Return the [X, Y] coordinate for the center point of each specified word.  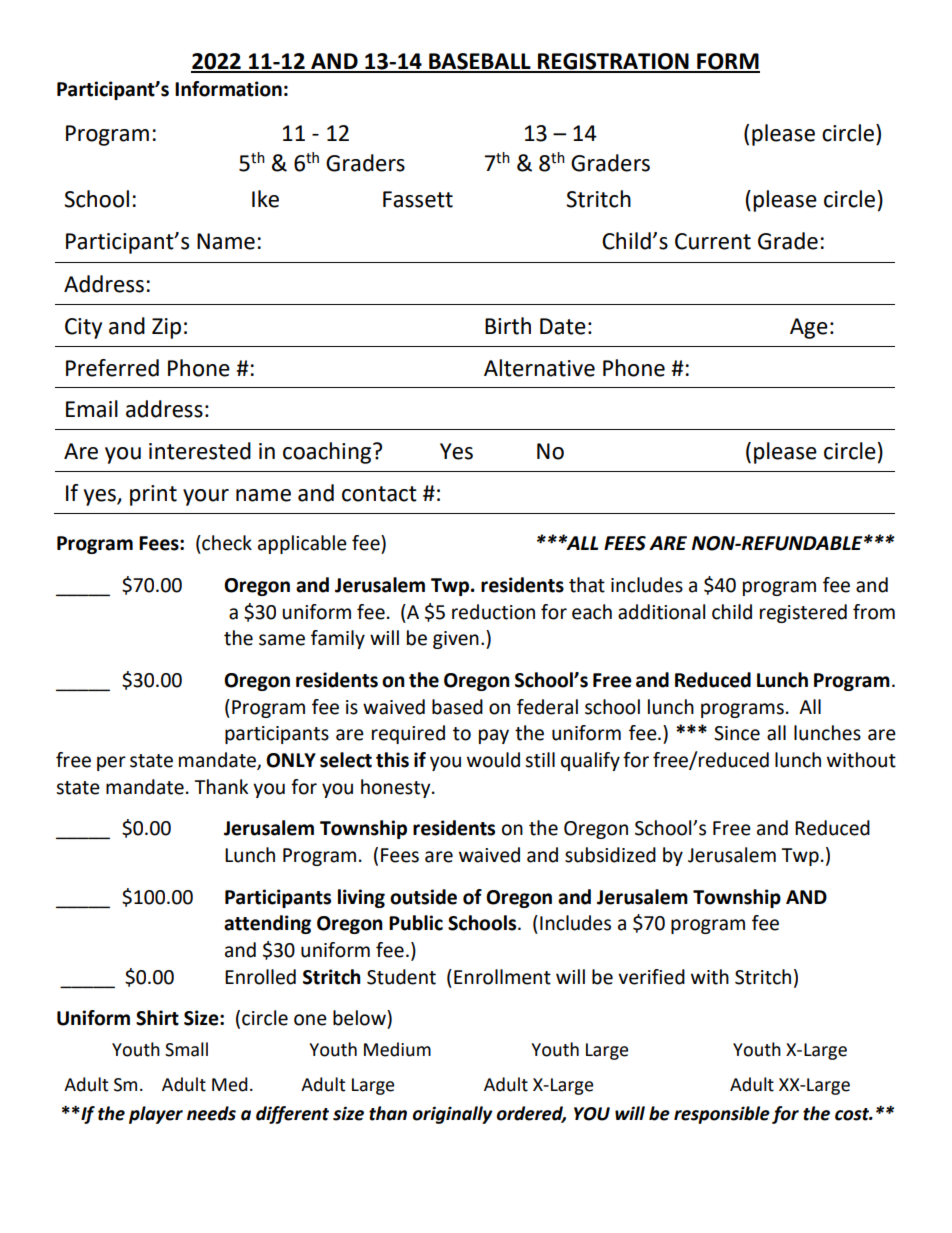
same [282, 640]
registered [803, 613]
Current [713, 241]
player [156, 1115]
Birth [508, 326]
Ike [265, 199]
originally [452, 1115]
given [456, 640]
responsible [722, 1115]
